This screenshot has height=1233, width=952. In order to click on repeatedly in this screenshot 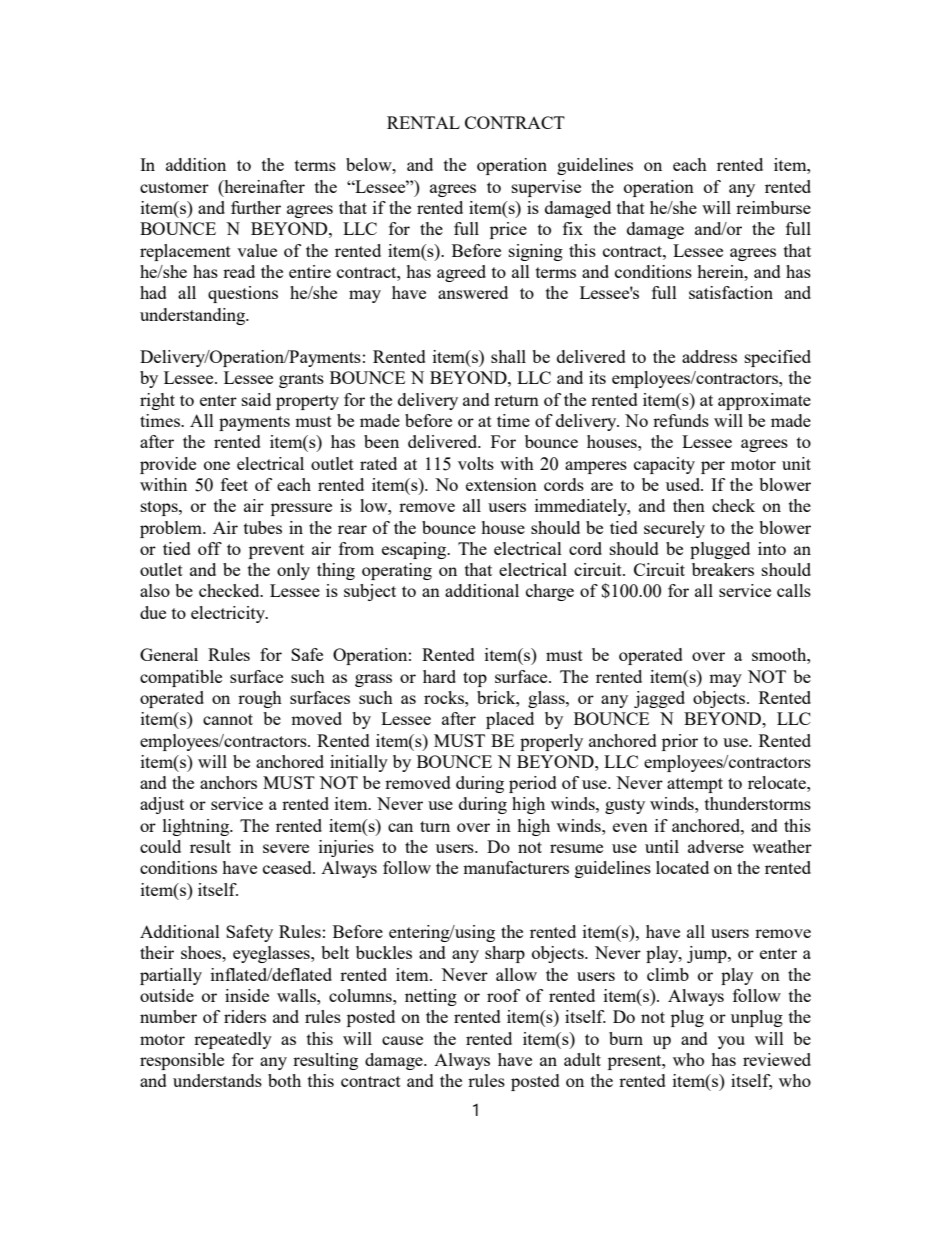, I will do `click(233, 1040)`.
